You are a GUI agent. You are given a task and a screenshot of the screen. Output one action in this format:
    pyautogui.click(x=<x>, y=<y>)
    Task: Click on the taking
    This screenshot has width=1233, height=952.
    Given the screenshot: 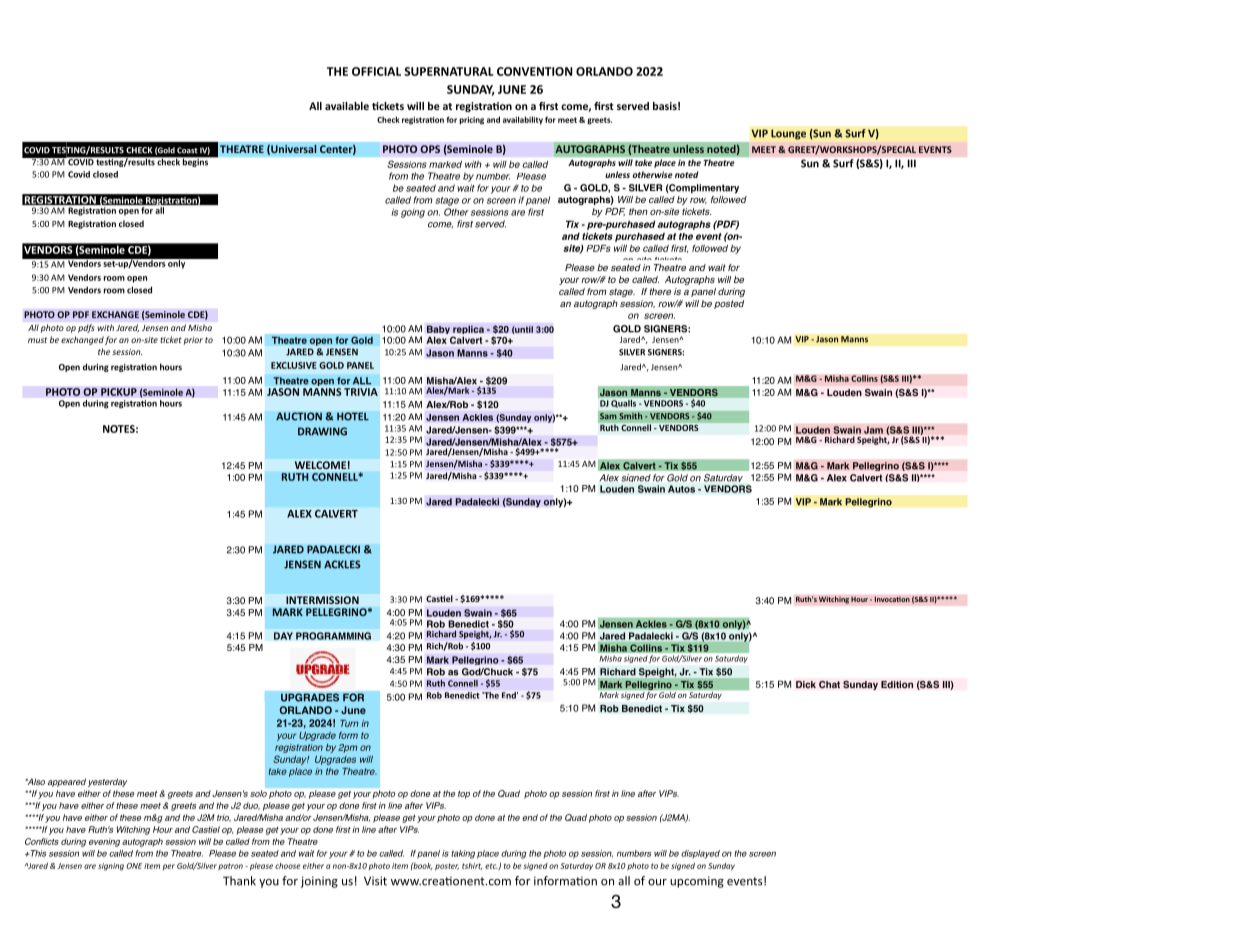 What is the action you would take?
    pyautogui.click(x=463, y=854)
